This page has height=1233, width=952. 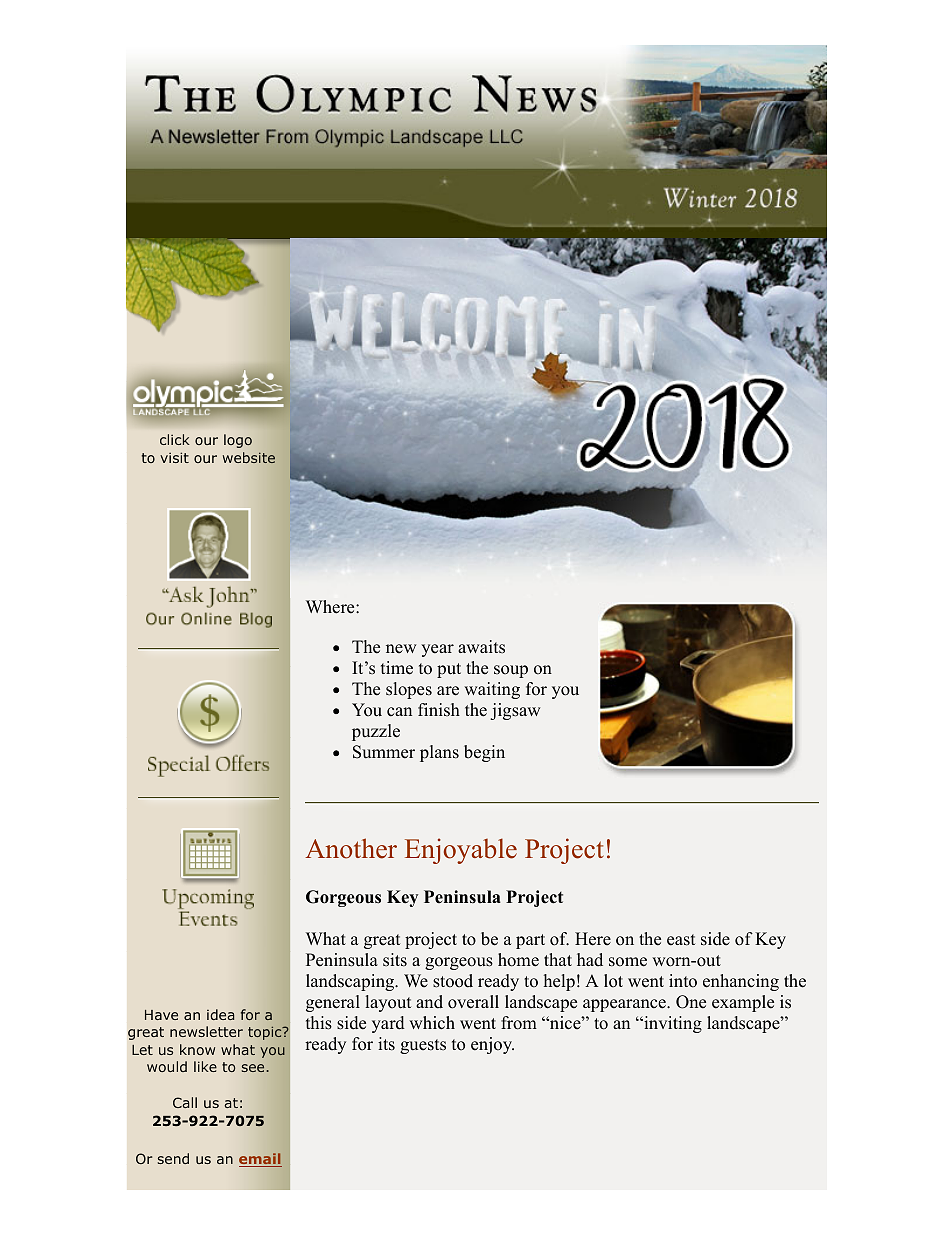 I want to click on time, so click(x=397, y=668).
